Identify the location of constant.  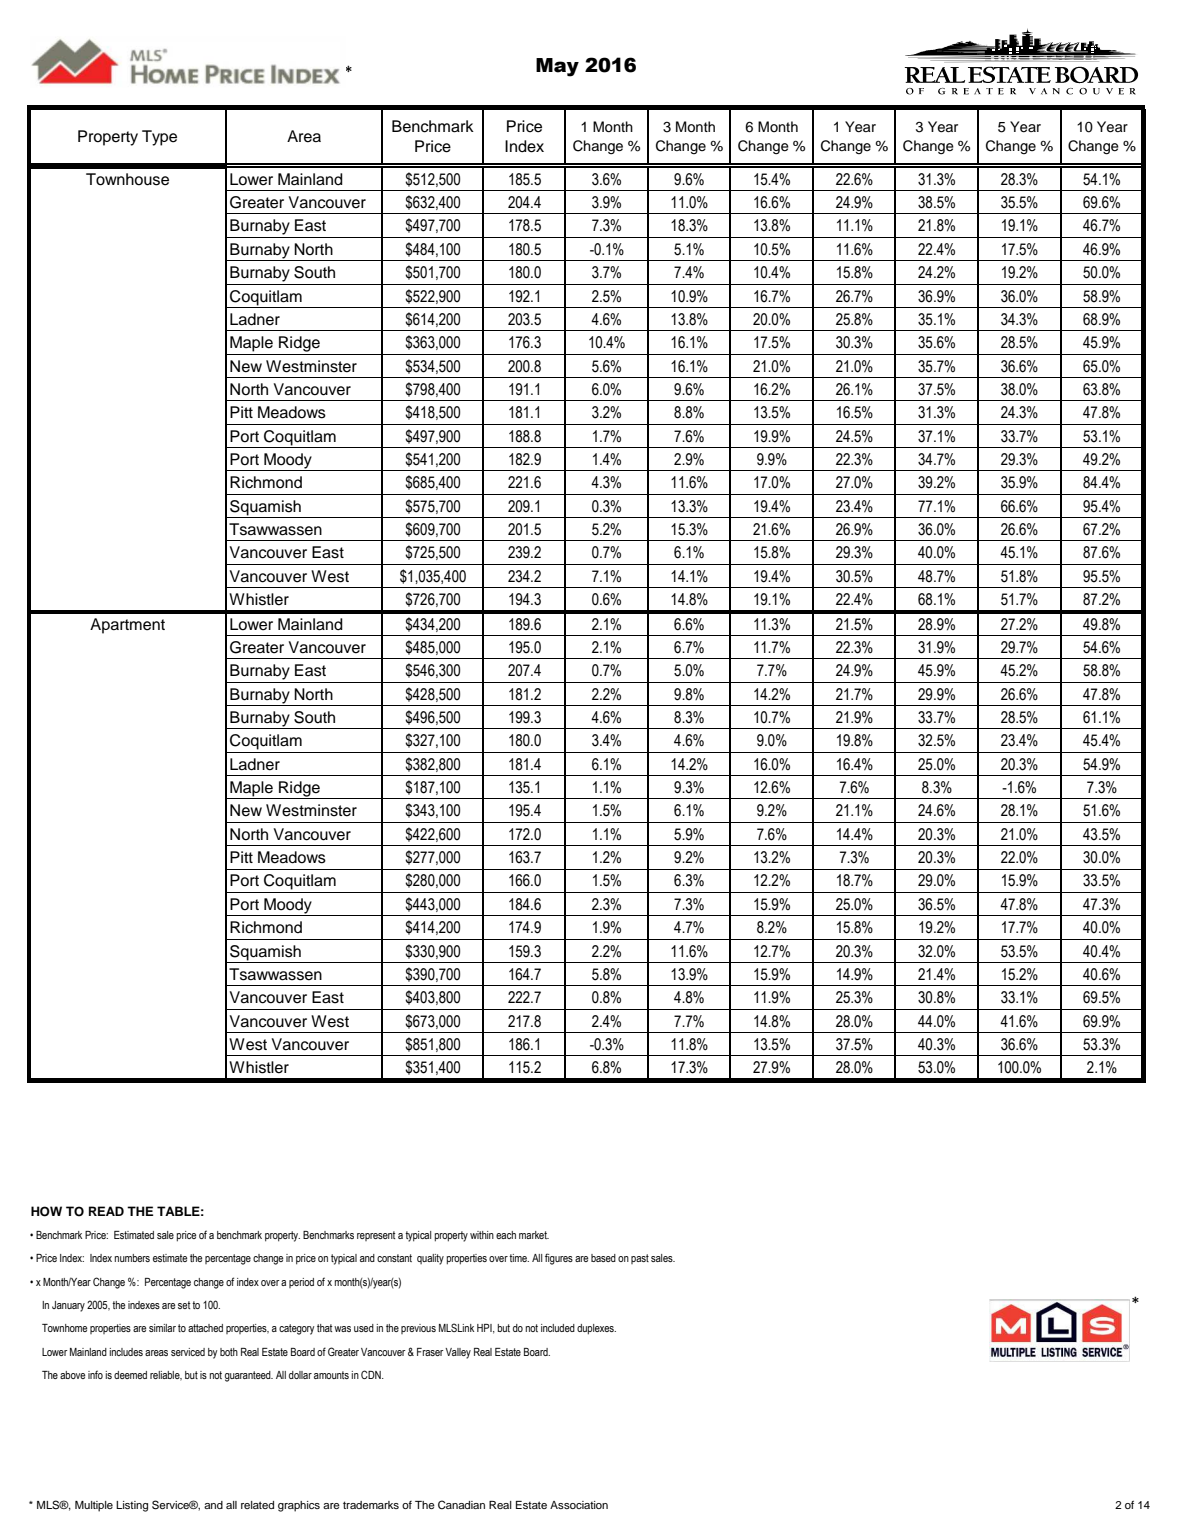
(394, 1258).
